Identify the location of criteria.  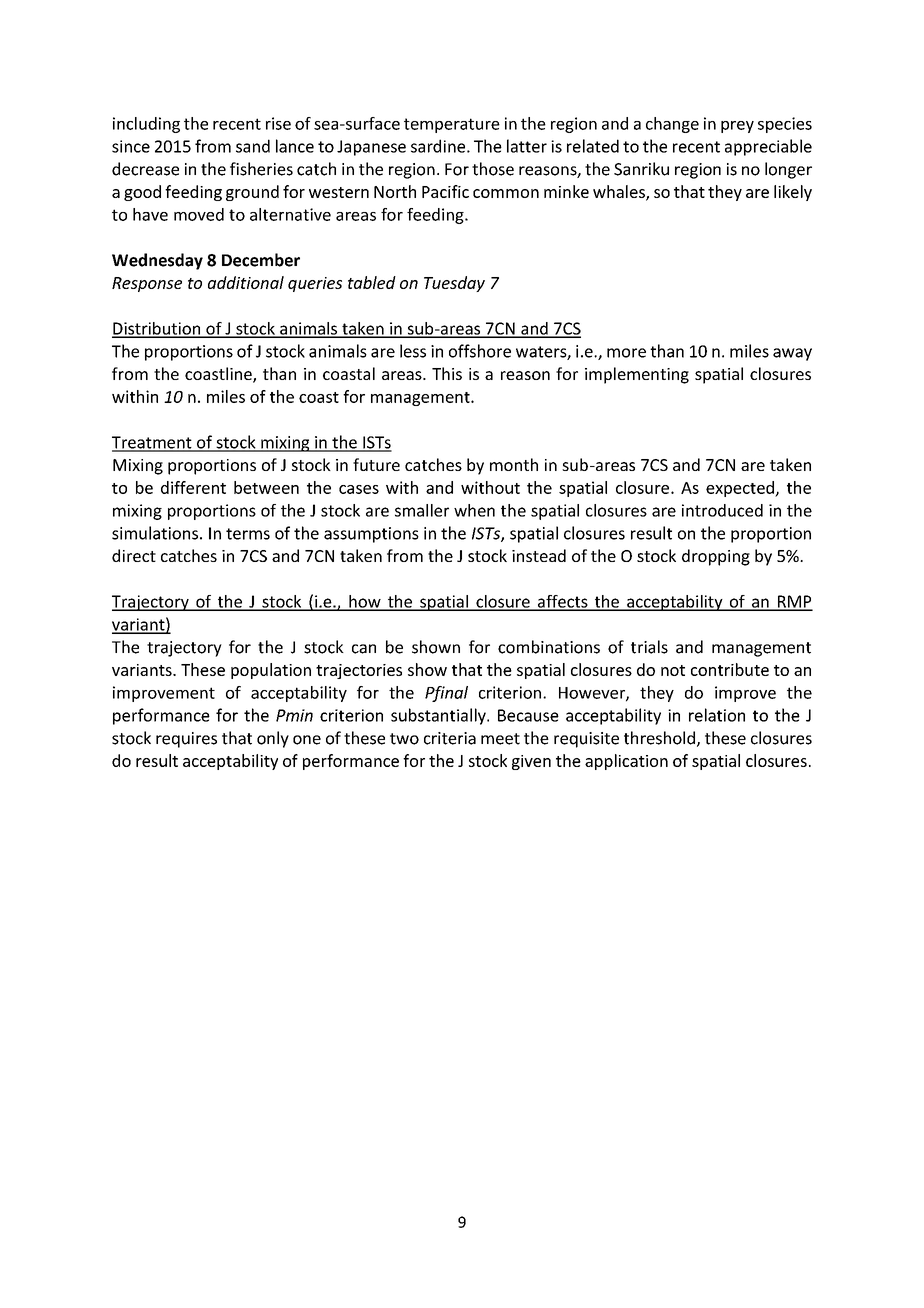
(450, 738).
